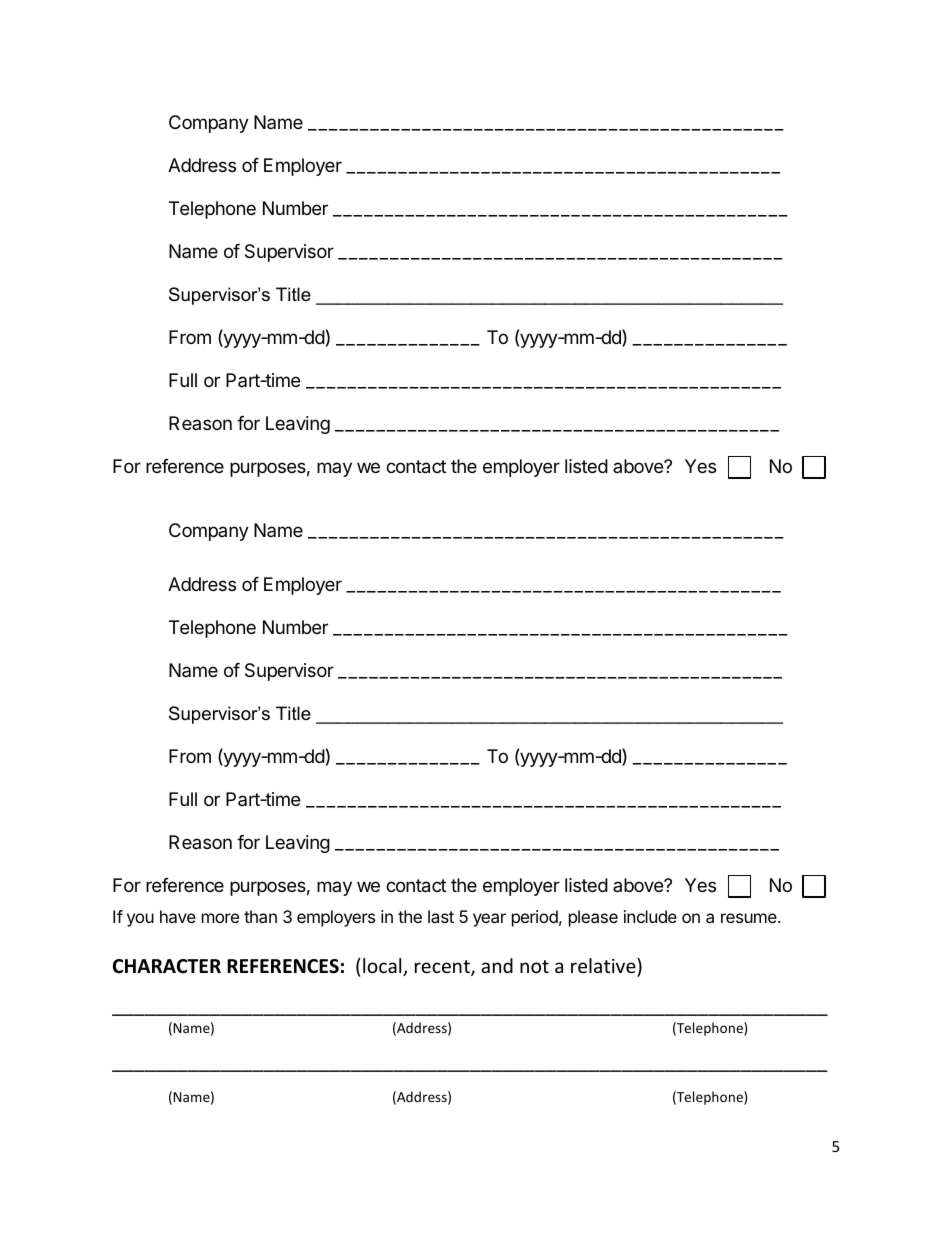 This screenshot has height=1233, width=952. What do you see at coordinates (167, 966) in the screenshot?
I see `CHARACTER` at bounding box center [167, 966].
